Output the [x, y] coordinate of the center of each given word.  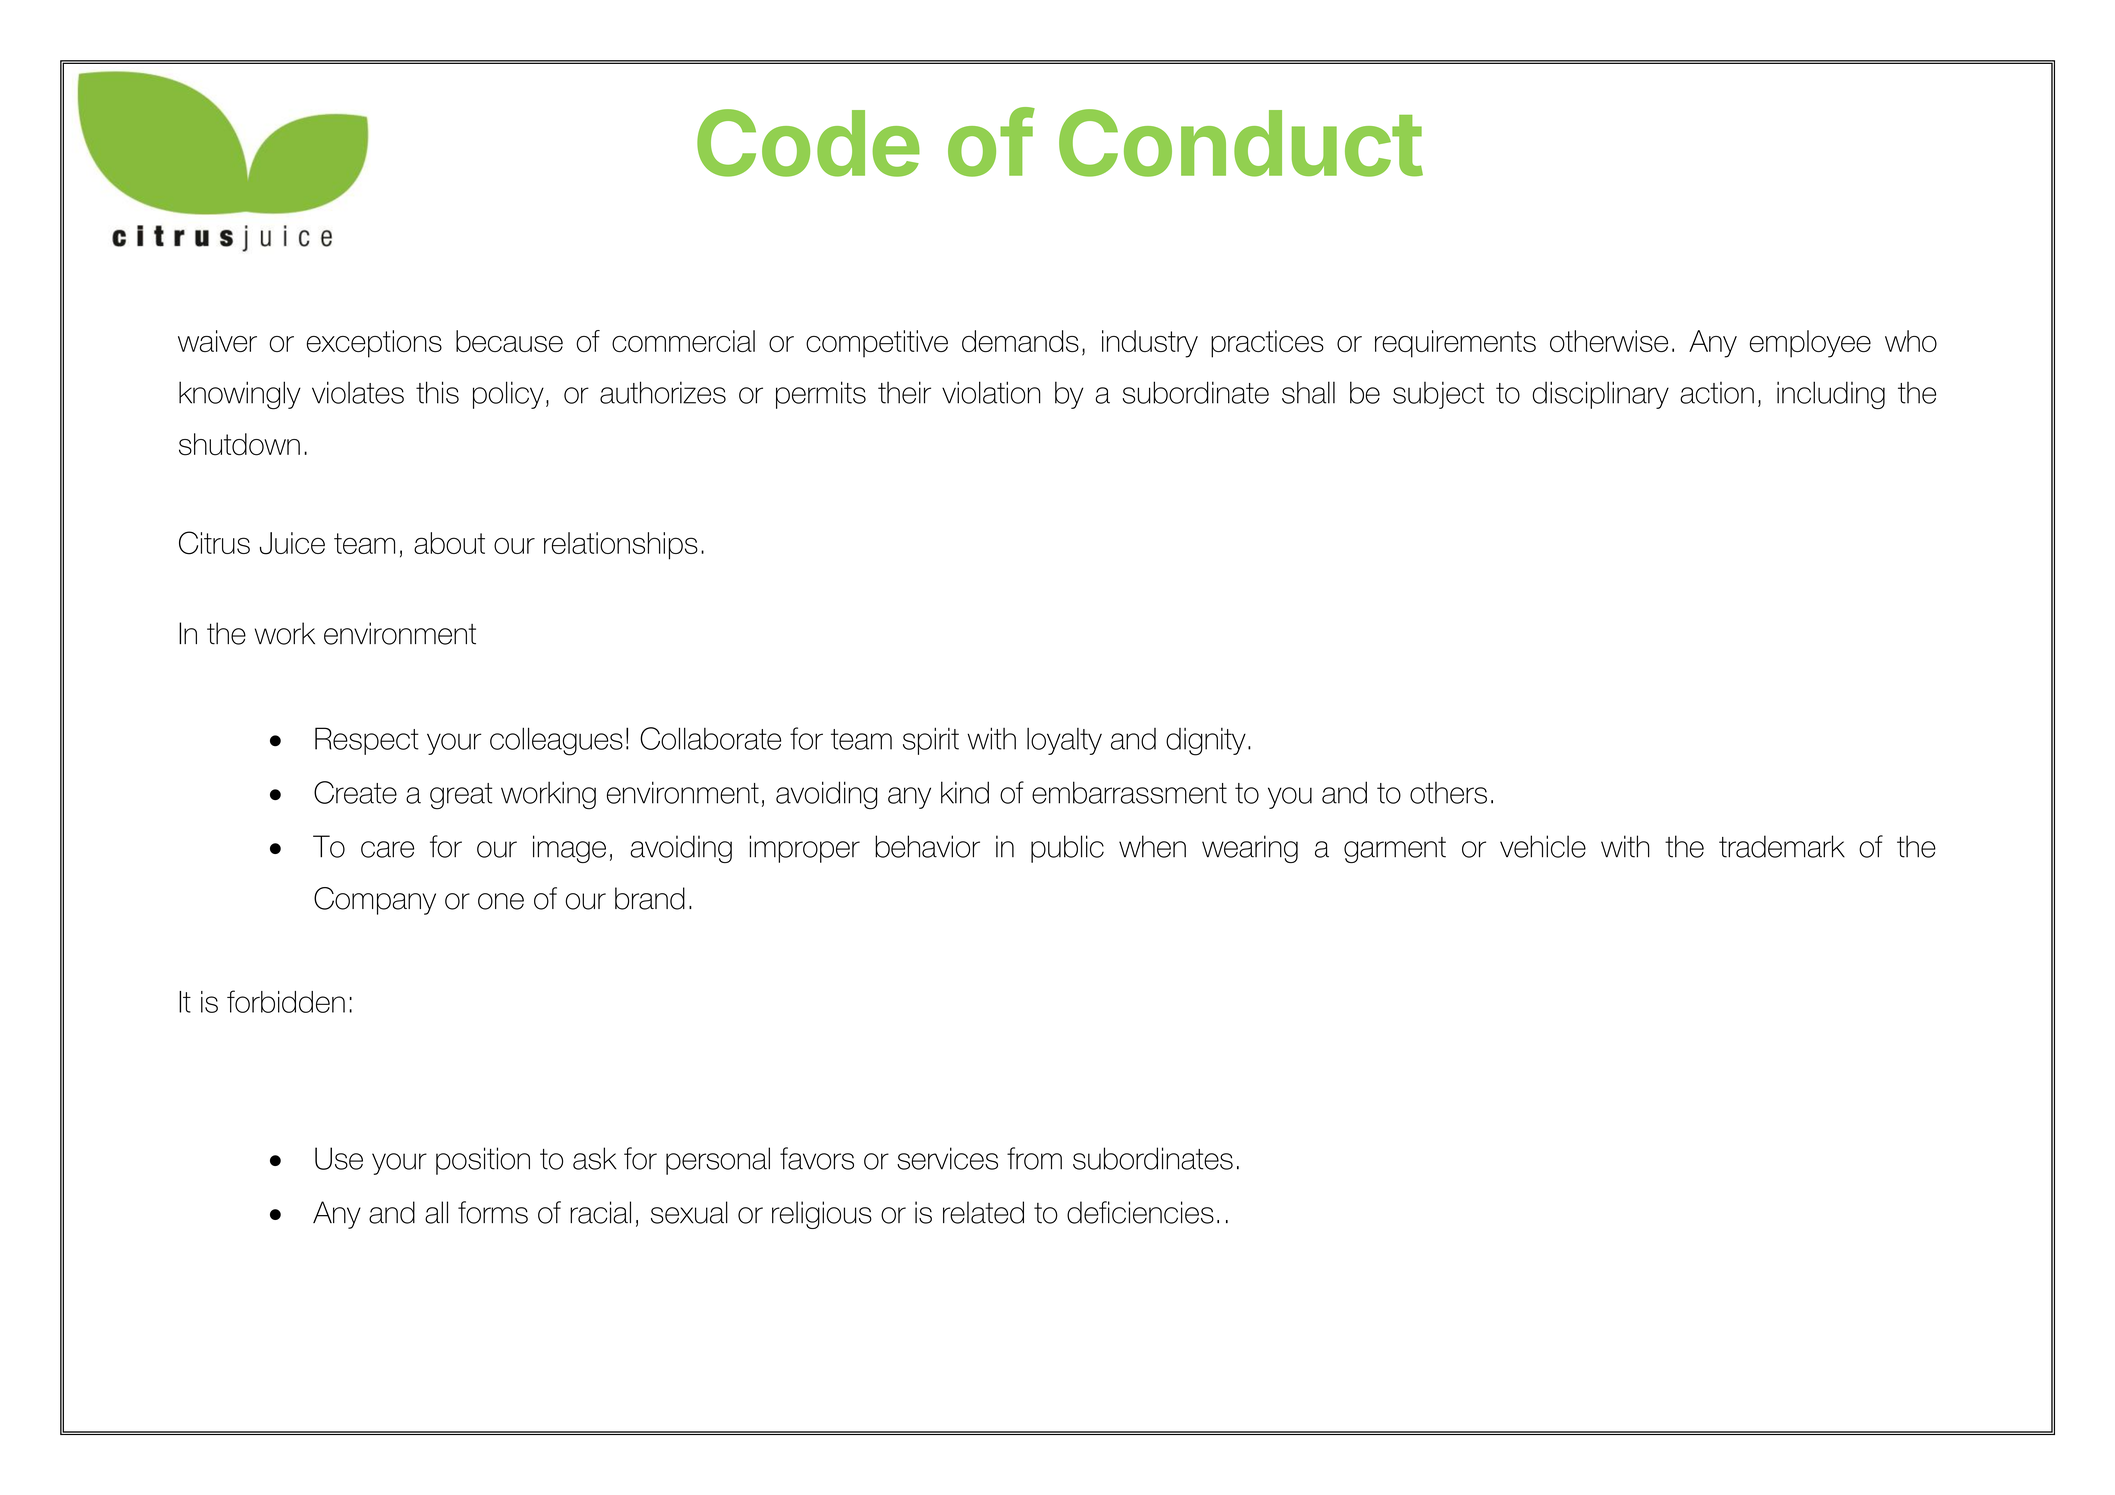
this [437, 392]
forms [493, 1212]
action [1717, 393]
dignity [1206, 742]
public [1067, 849]
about [449, 543]
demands [1020, 341]
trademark [1782, 846]
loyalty [1064, 741]
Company [375, 901]
